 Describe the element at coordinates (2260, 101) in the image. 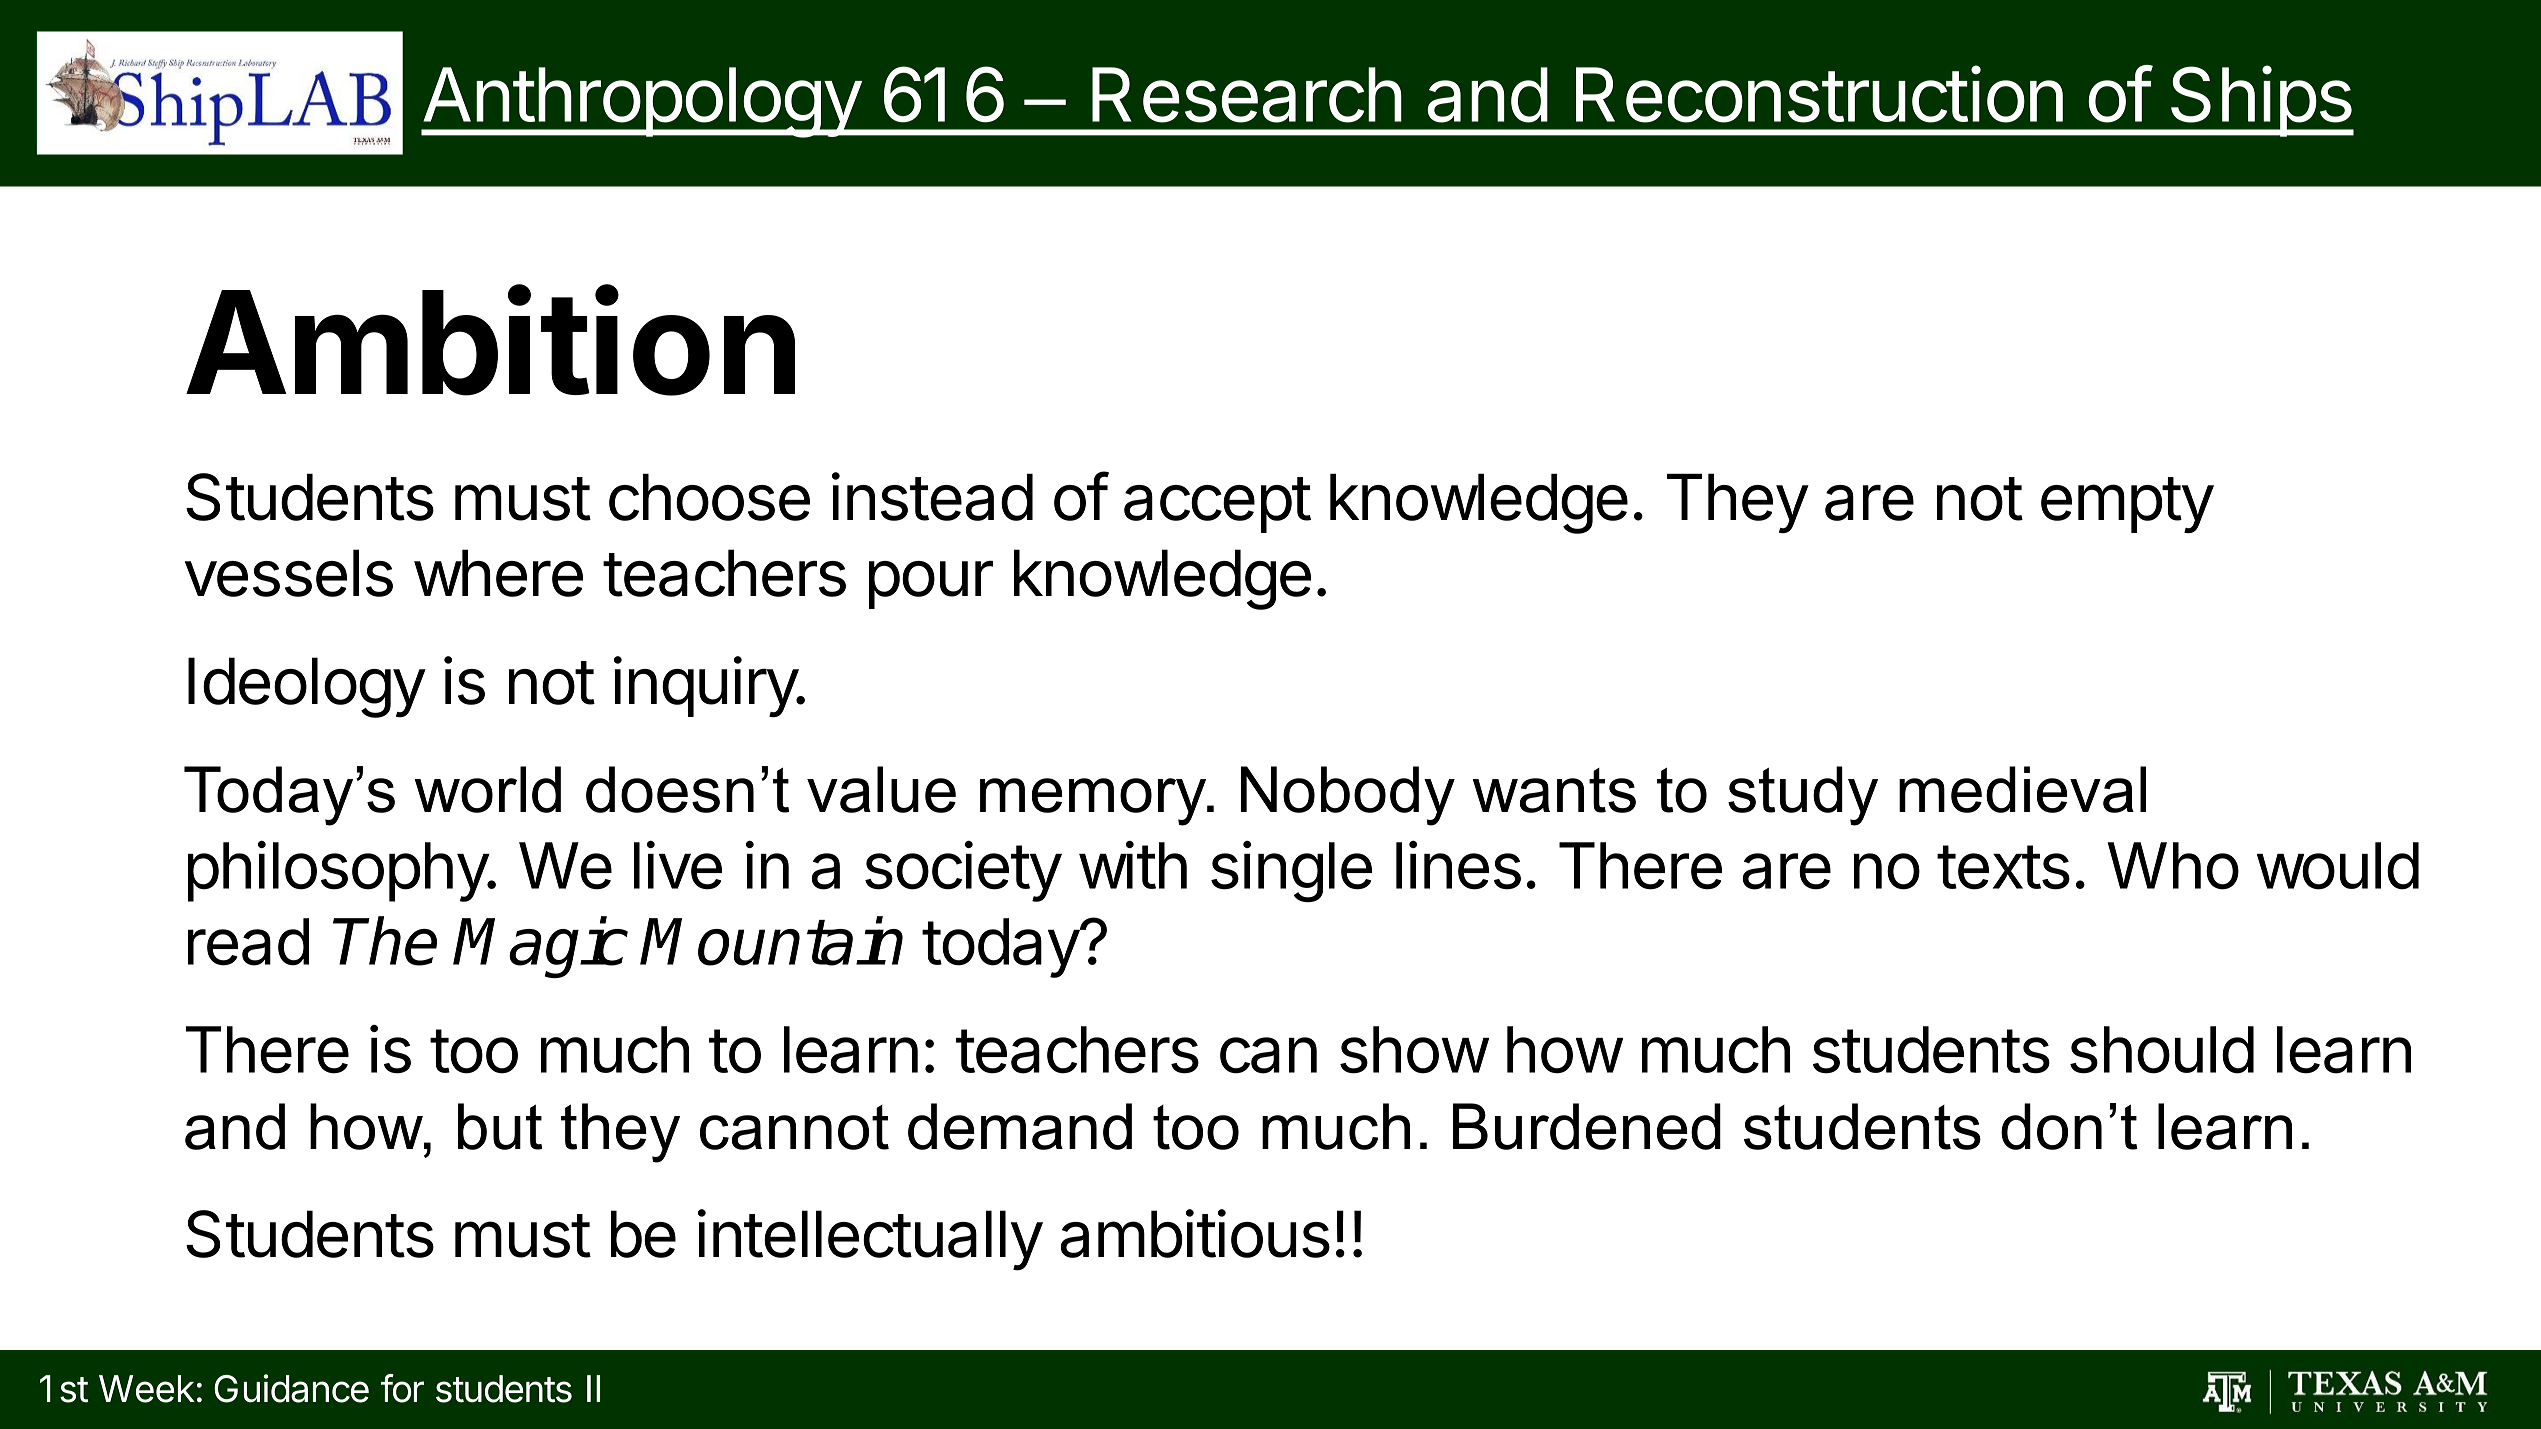

I see `Ships` at that location.
